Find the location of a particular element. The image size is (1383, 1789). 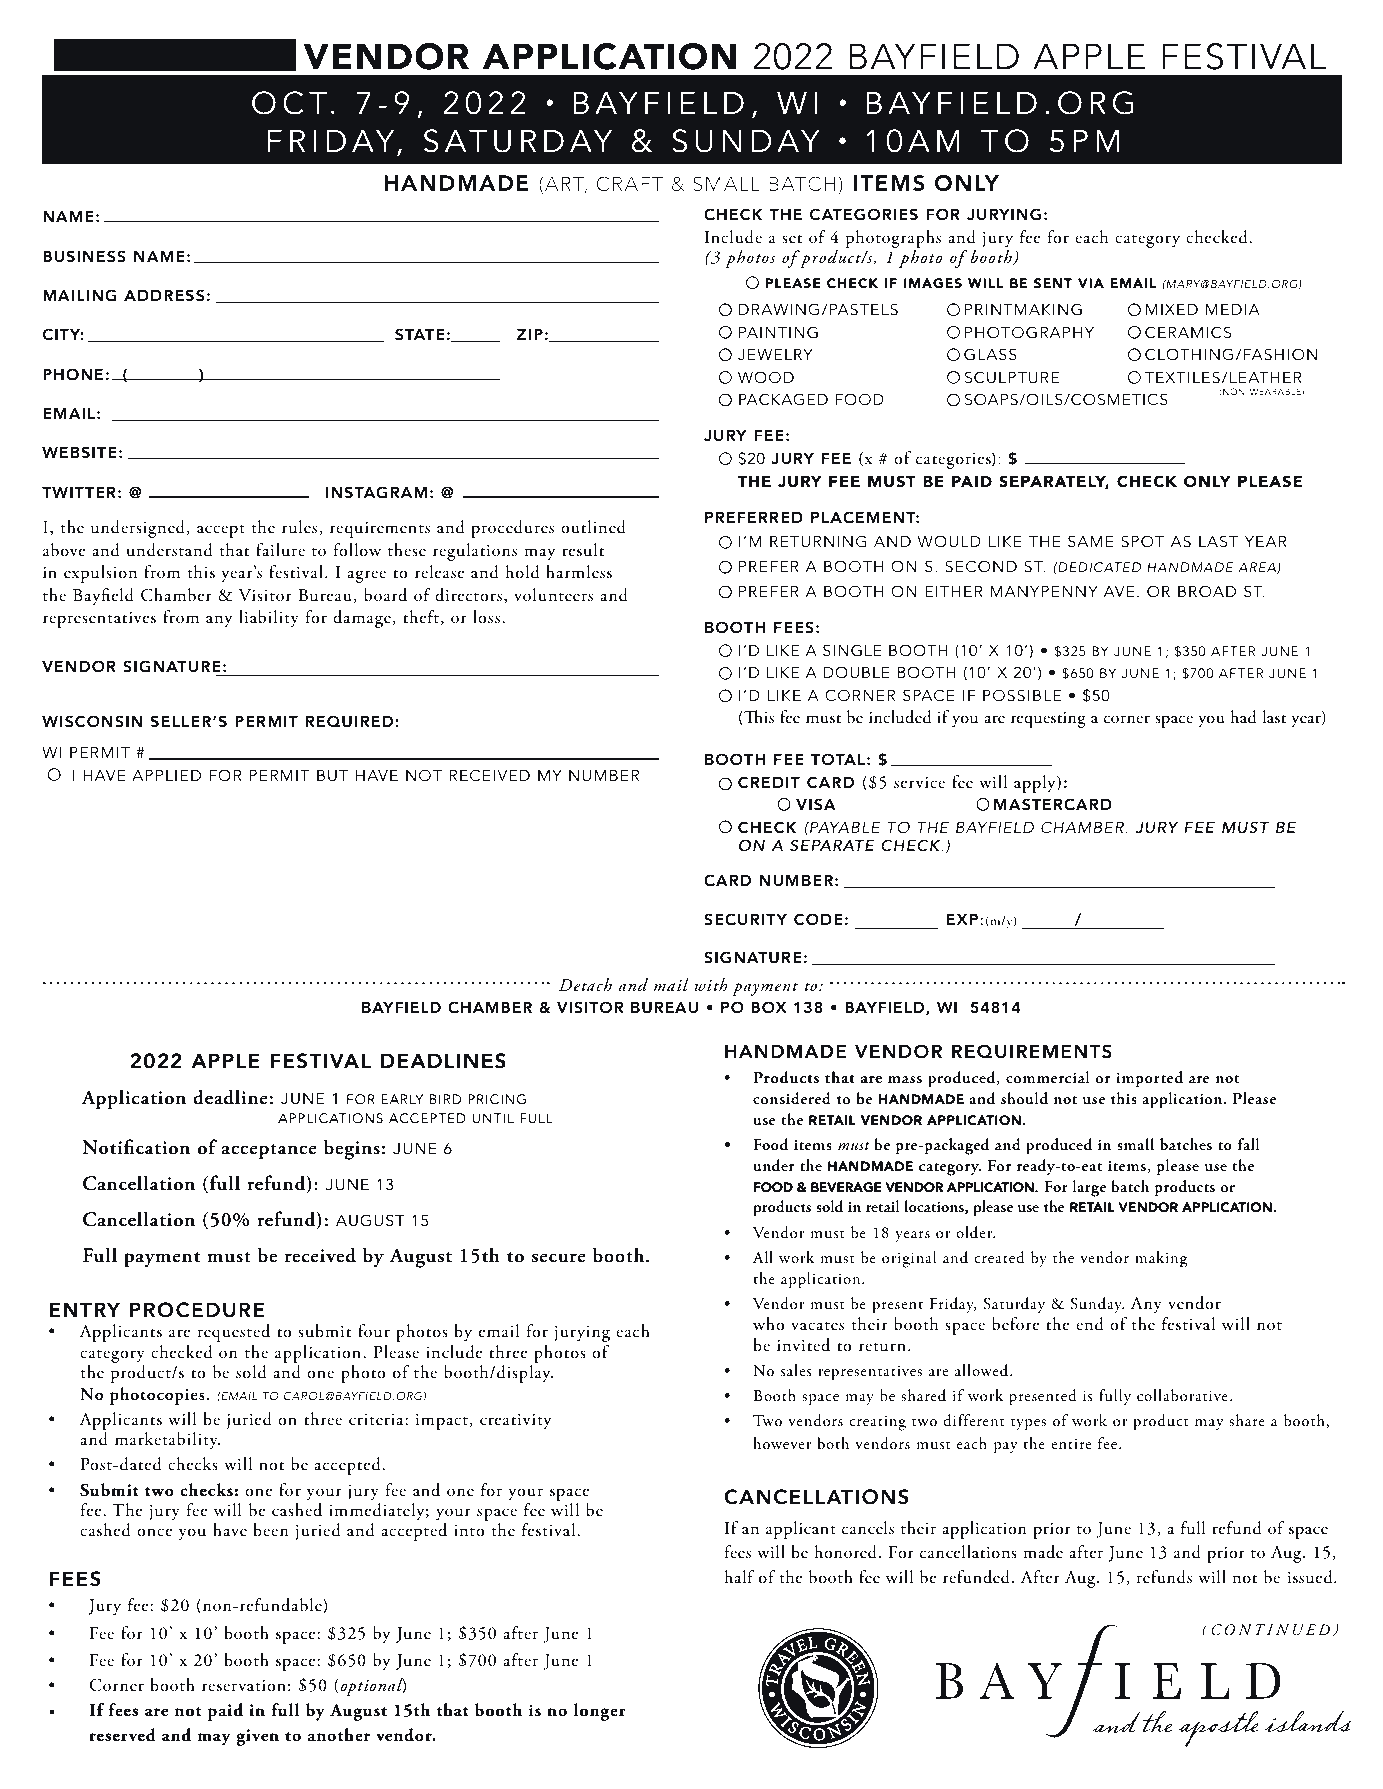

given is located at coordinates (257, 1737).
